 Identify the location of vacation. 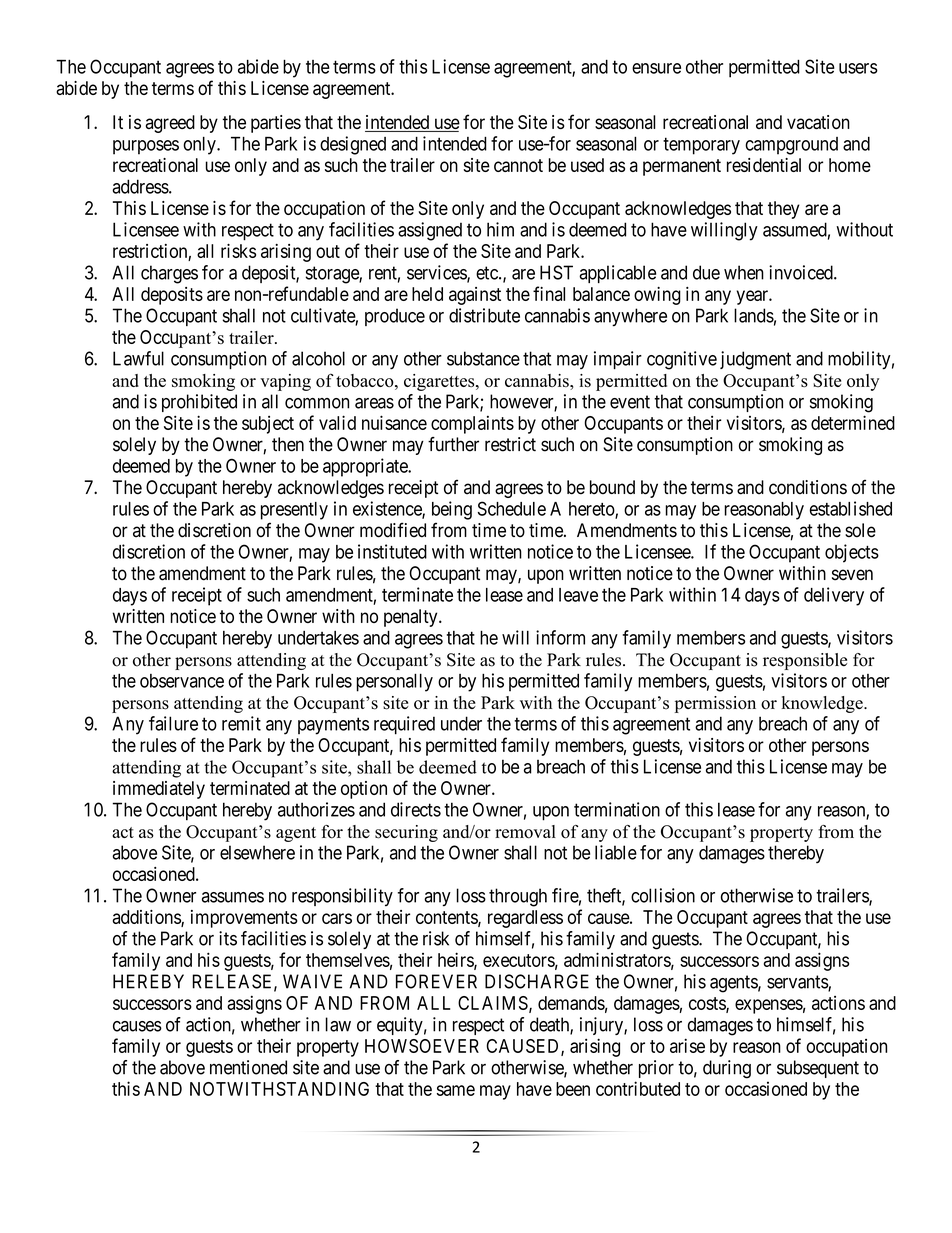
(818, 122).
